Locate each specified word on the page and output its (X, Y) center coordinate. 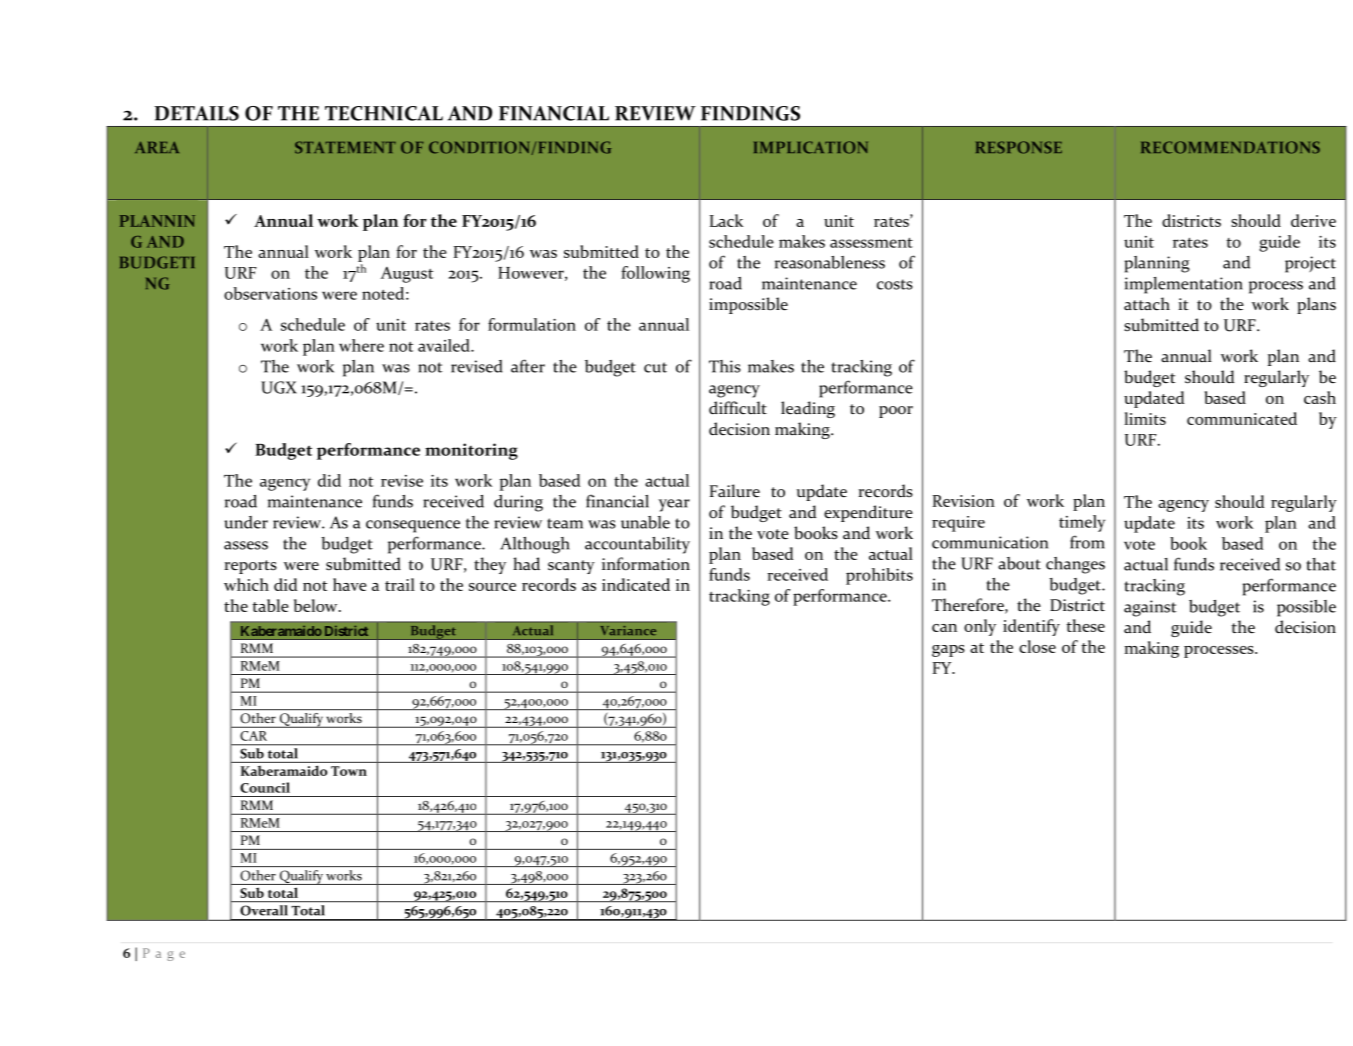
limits (1145, 418)
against (1150, 608)
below (317, 605)
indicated (636, 584)
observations (270, 293)
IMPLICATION (811, 147)
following (655, 274)
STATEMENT (345, 147)
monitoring (471, 451)
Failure (735, 491)
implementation (1184, 285)
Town (349, 771)
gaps (948, 651)
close (1037, 646)
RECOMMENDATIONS (1230, 147)
